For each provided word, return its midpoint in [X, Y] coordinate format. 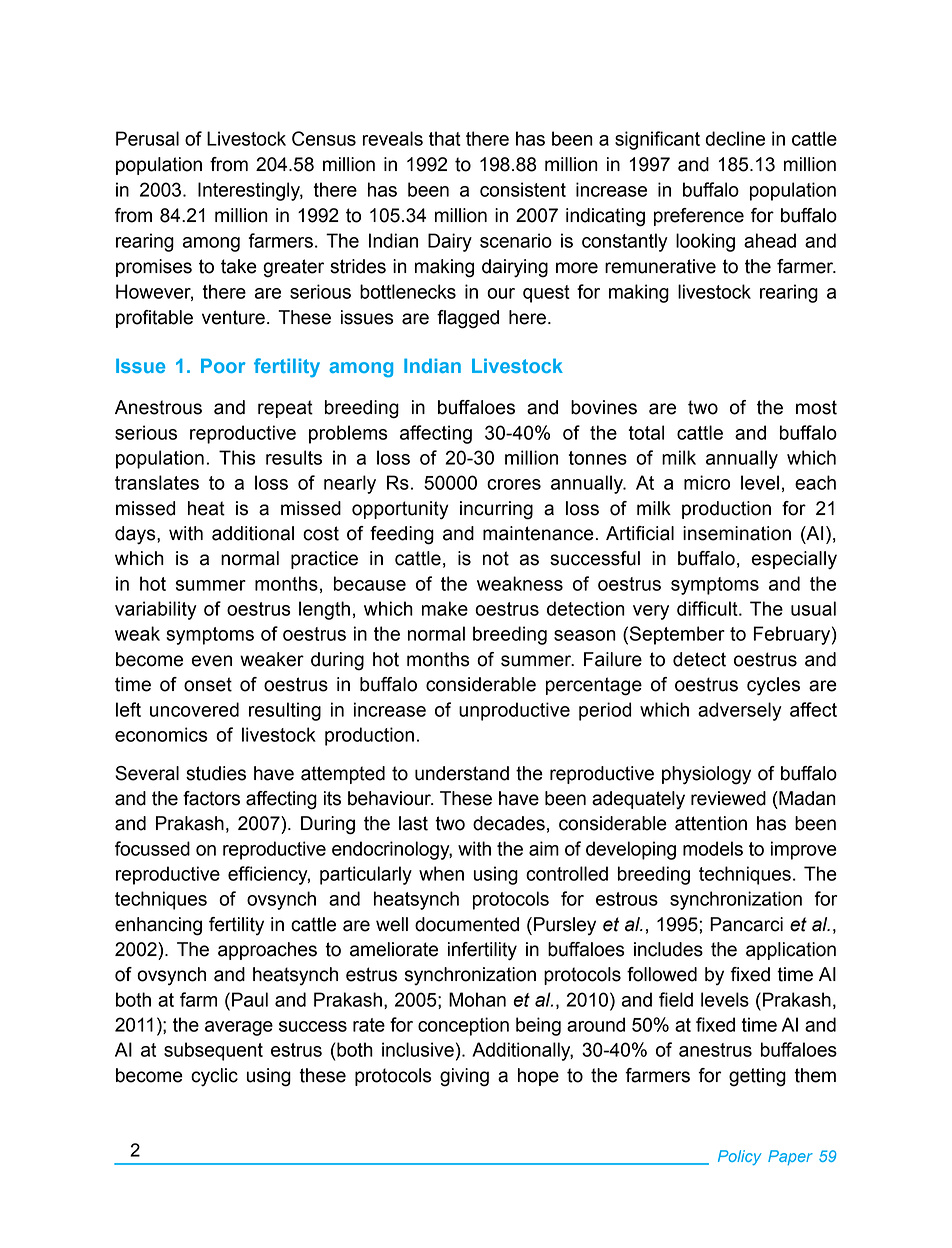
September [677, 635]
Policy [739, 1157]
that [445, 138]
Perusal [147, 138]
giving [464, 1077]
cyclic [214, 1077]
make [445, 608]
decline [735, 138]
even [212, 661]
